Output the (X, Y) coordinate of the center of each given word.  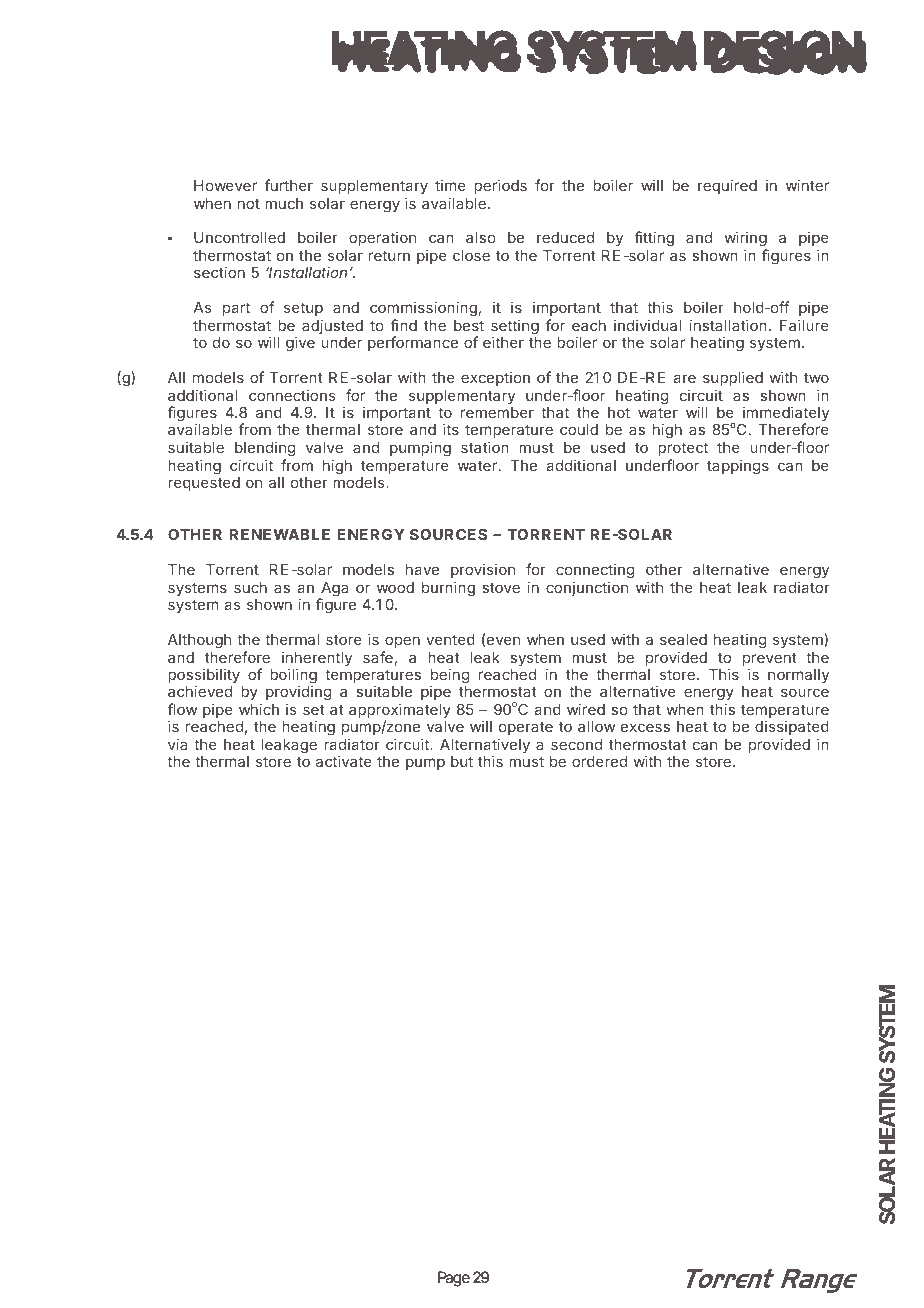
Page (454, 1279)
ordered (599, 761)
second (576, 744)
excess (645, 727)
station (485, 447)
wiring (745, 240)
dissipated (792, 727)
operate (526, 728)
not (249, 204)
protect (683, 449)
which (259, 709)
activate (344, 761)
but (462, 761)
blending (265, 449)
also (481, 237)
